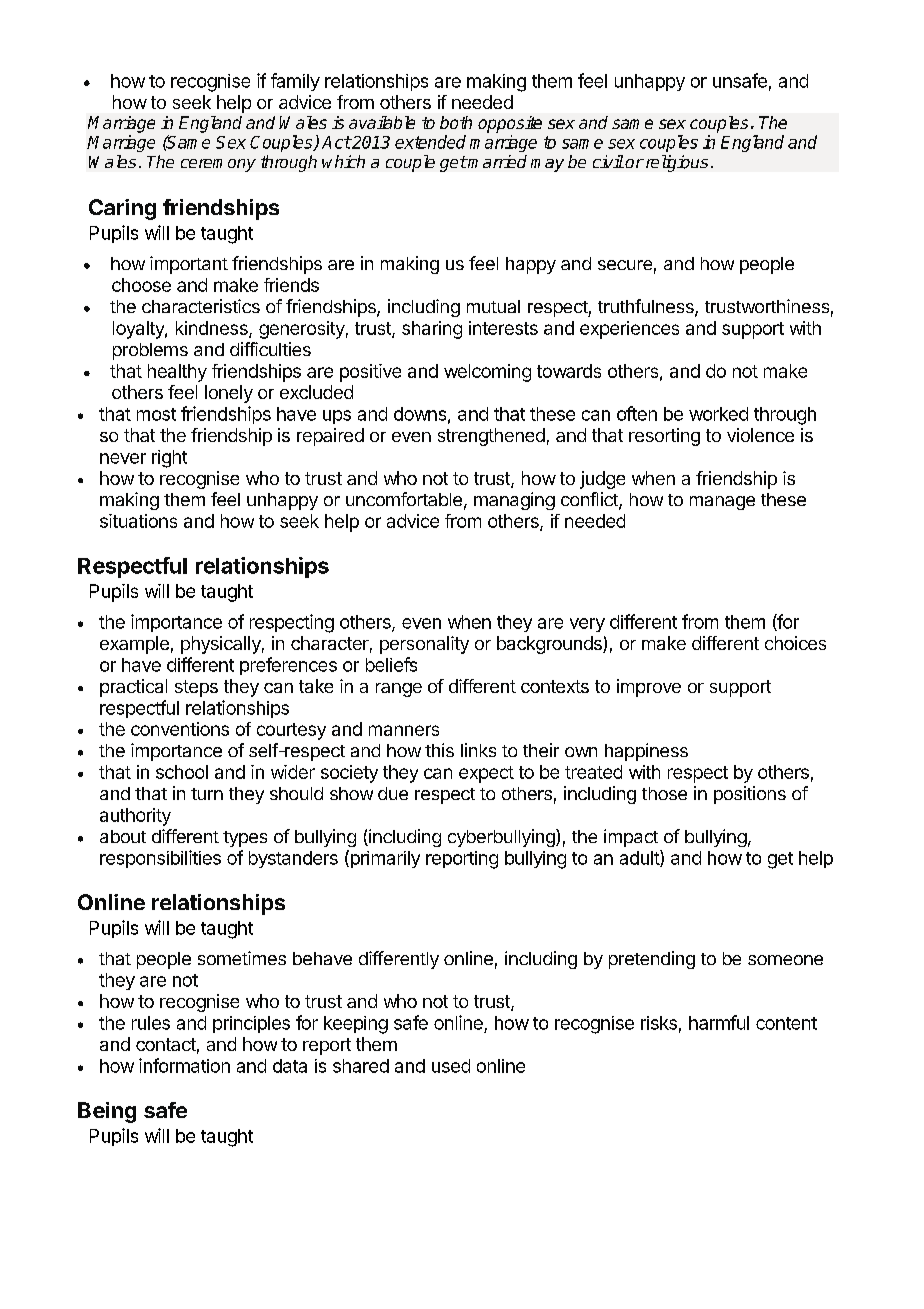 Image resolution: width=924 pixels, height=1309 pixels. I want to click on choices, so click(795, 643).
